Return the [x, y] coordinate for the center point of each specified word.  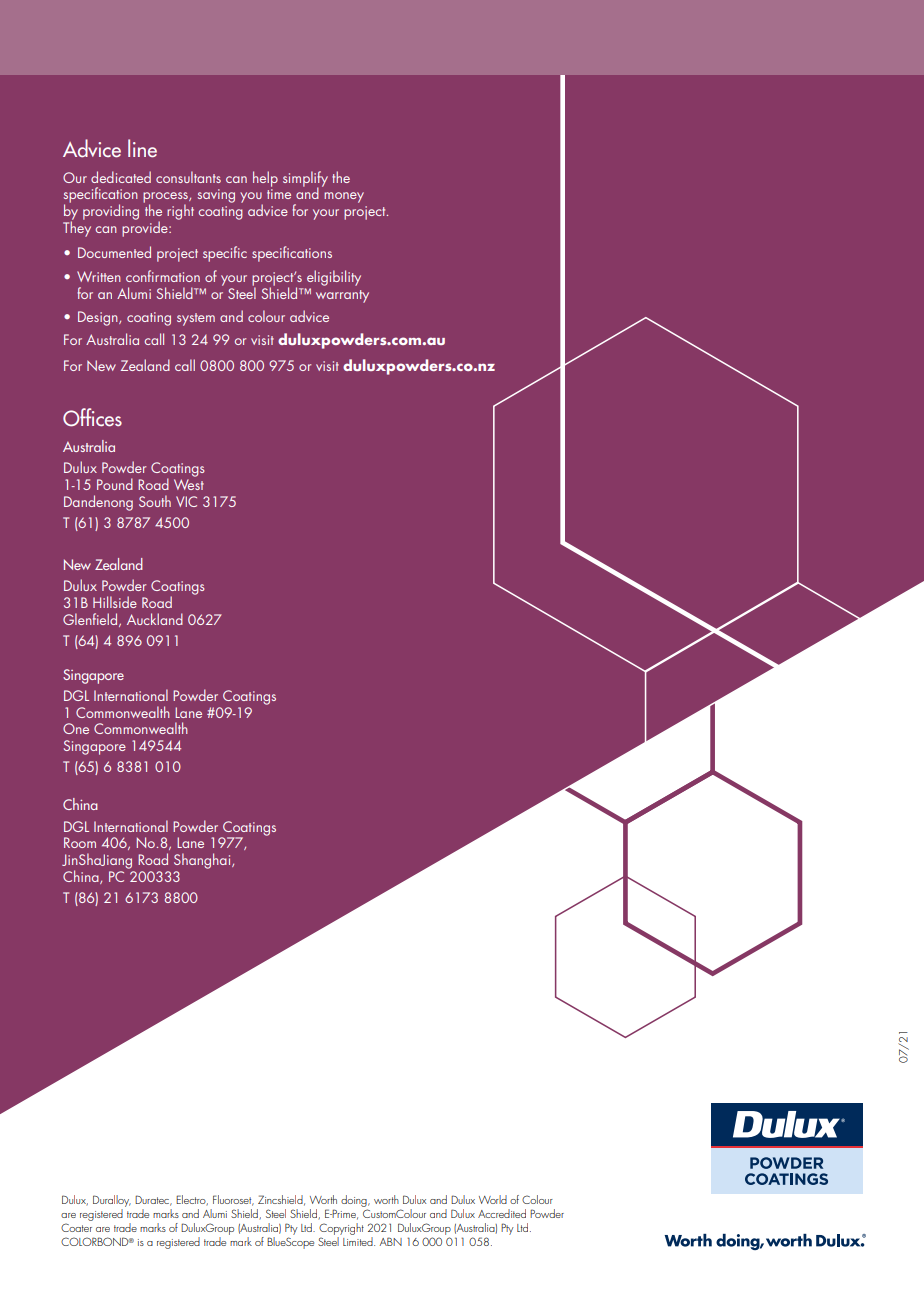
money [344, 197]
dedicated [121, 177]
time [279, 194]
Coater [76, 1227]
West [189, 483]
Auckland [155, 619]
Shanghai [203, 861]
